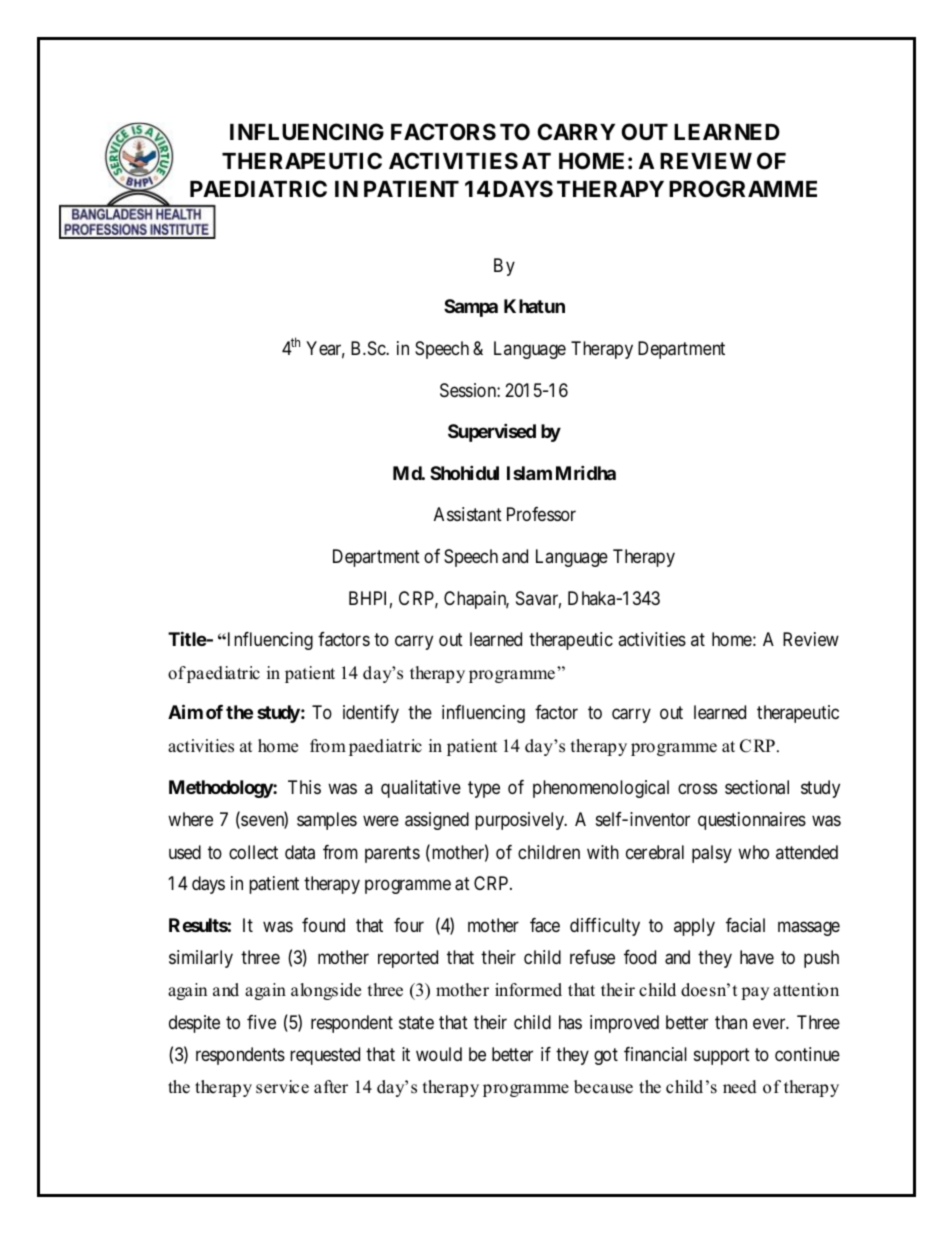 The image size is (952, 1233). I want to click on found, so click(323, 925).
